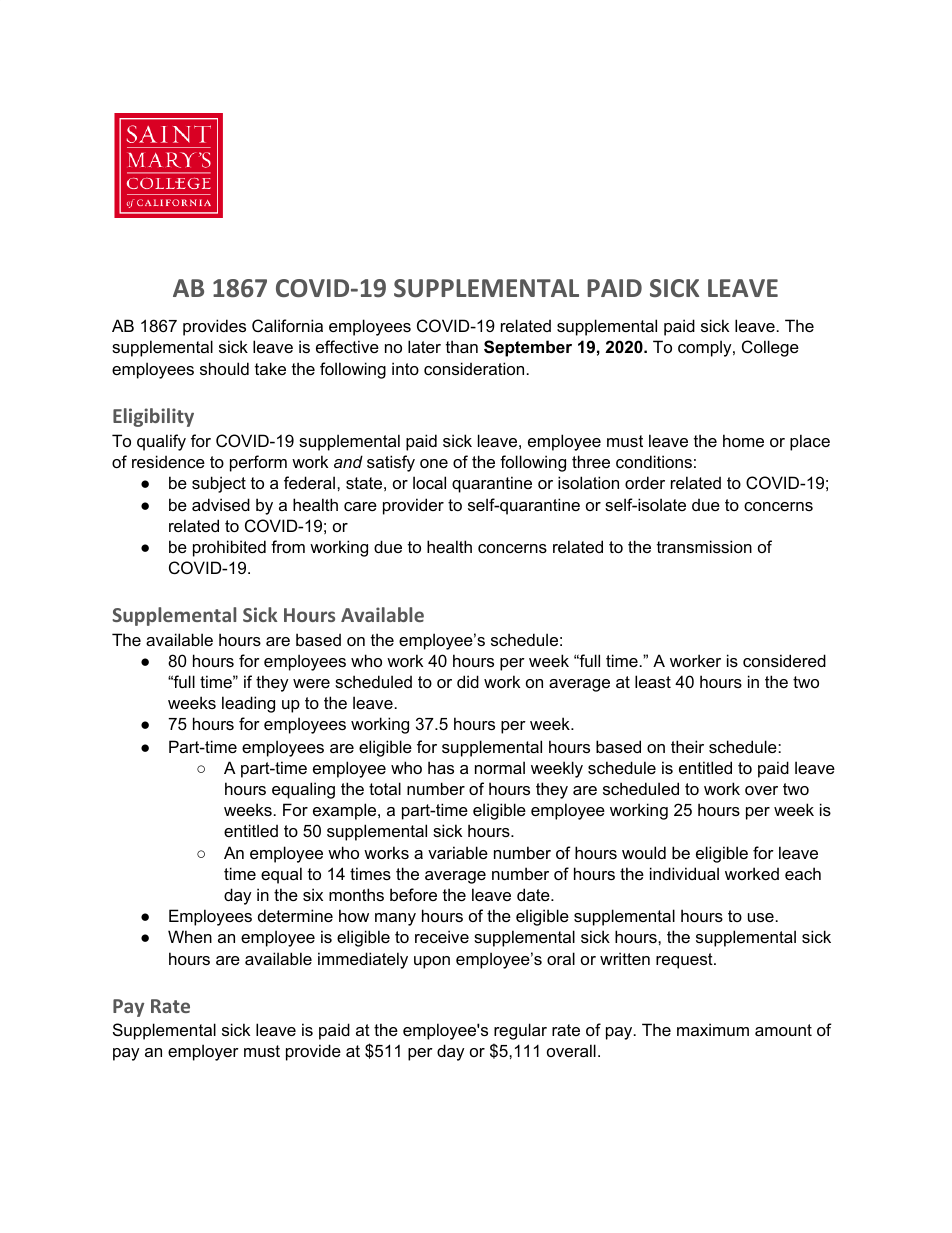 The image size is (952, 1233). Describe the element at coordinates (462, 346) in the document. I see `than` at that location.
